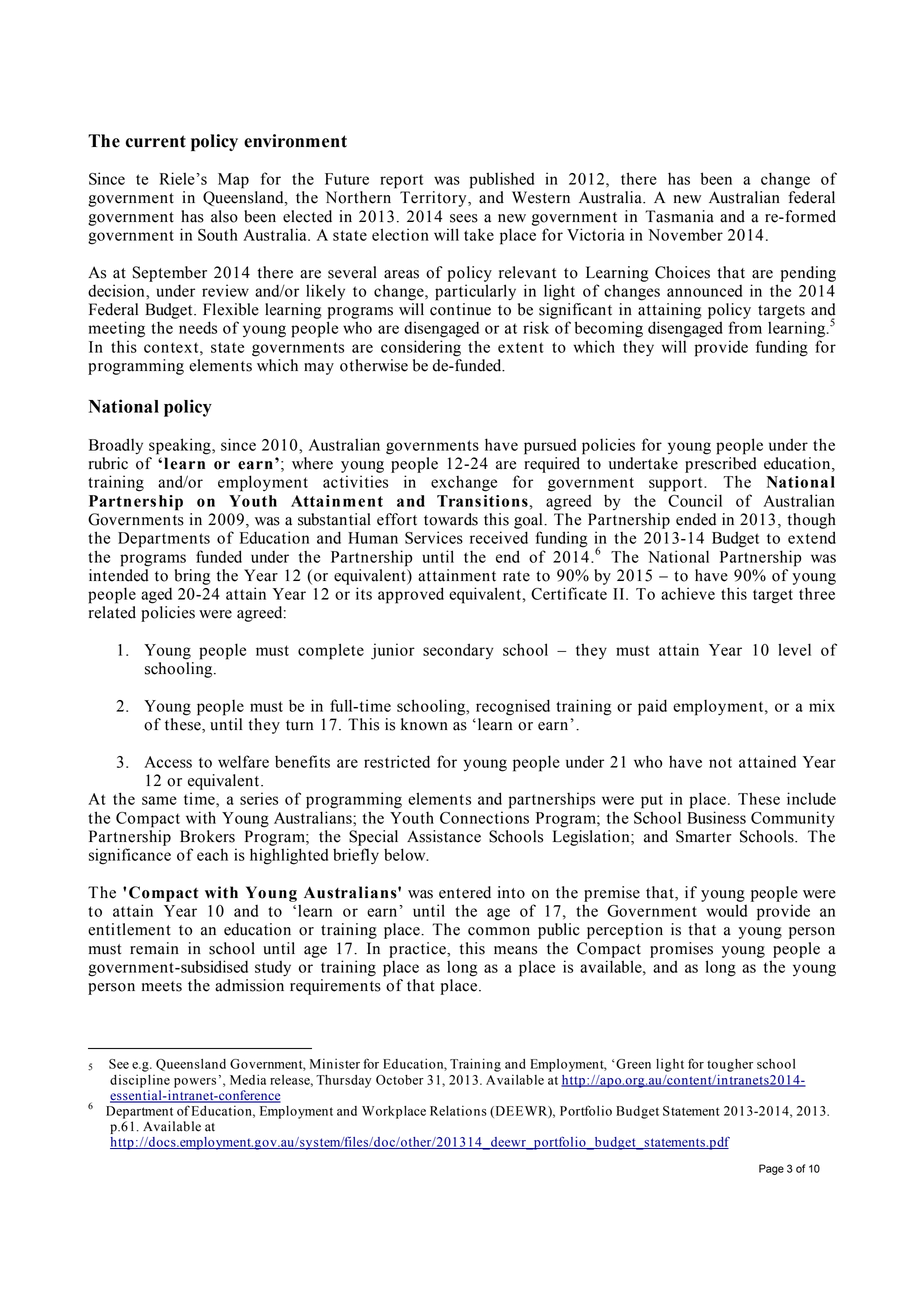 This image has width=924, height=1308. What do you see at coordinates (195, 1083) in the image?
I see `powers` at bounding box center [195, 1083].
